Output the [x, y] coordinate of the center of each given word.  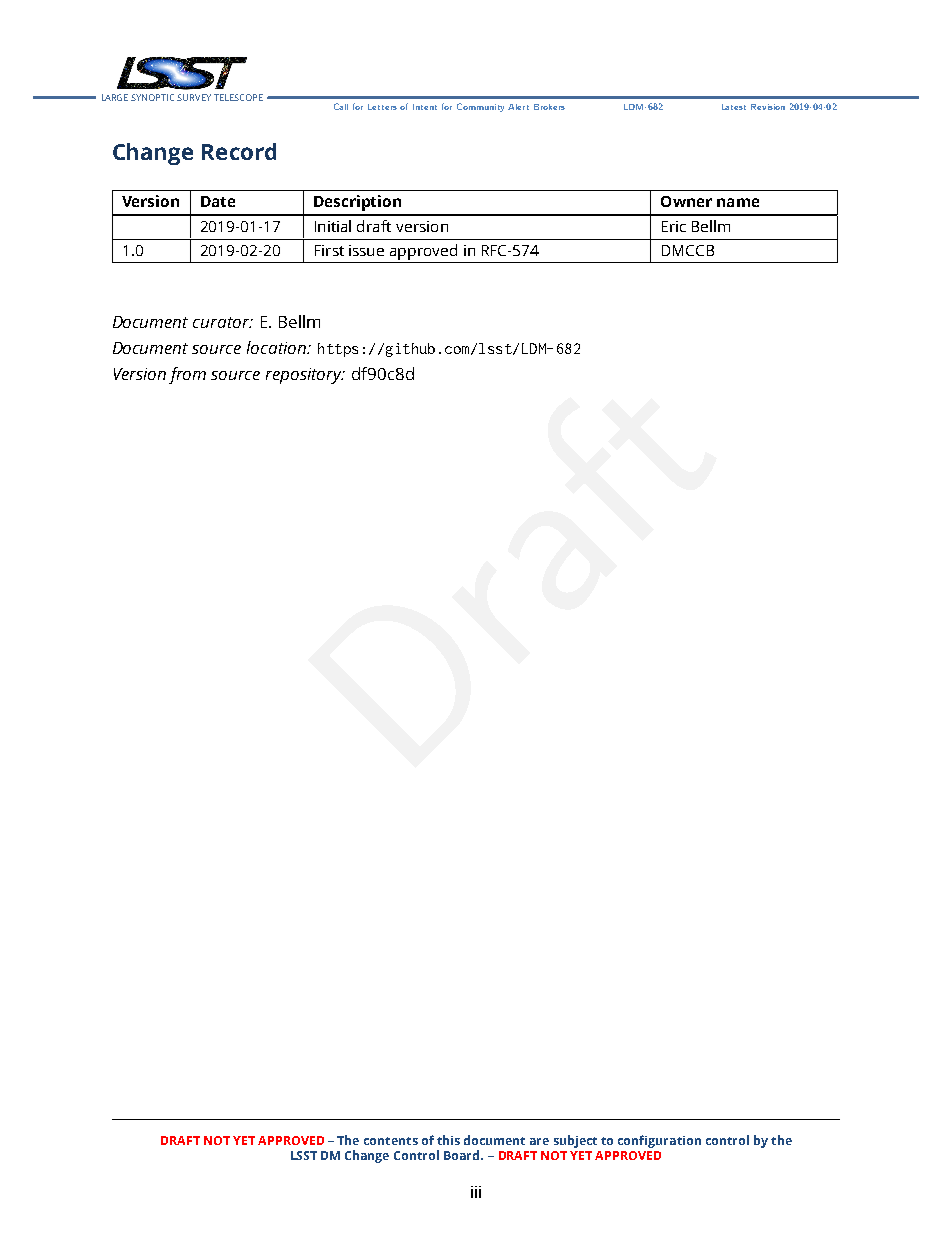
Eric [674, 226]
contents [391, 1141]
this [448, 1140]
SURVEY [194, 97]
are [539, 1141]
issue [366, 250]
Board [463, 1155]
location [277, 347]
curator [222, 322]
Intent [425, 107]
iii [476, 1192]
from [187, 375]
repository [305, 376]
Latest [734, 107]
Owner [686, 201]
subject [575, 1141]
